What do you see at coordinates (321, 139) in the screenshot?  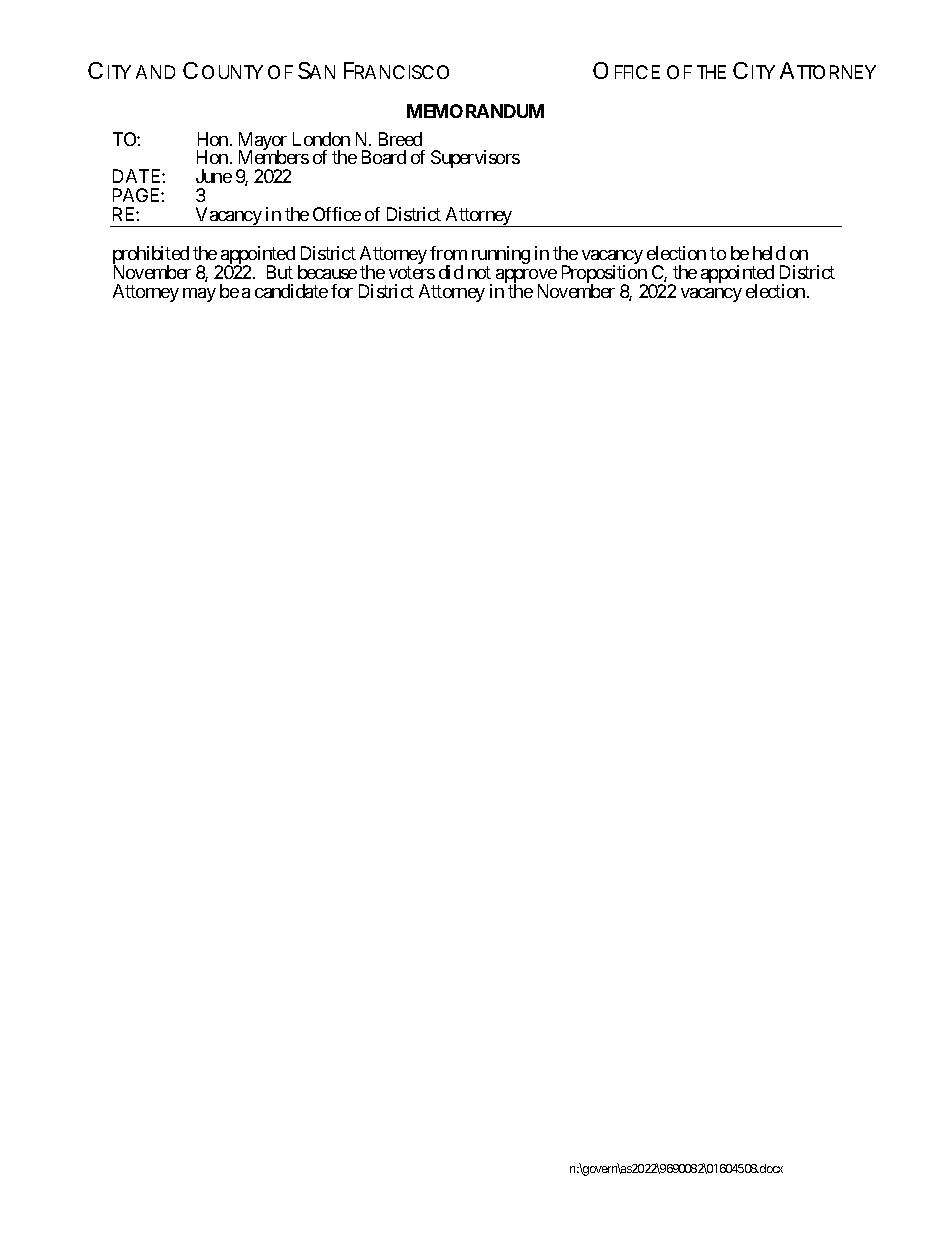 I see `London` at bounding box center [321, 139].
